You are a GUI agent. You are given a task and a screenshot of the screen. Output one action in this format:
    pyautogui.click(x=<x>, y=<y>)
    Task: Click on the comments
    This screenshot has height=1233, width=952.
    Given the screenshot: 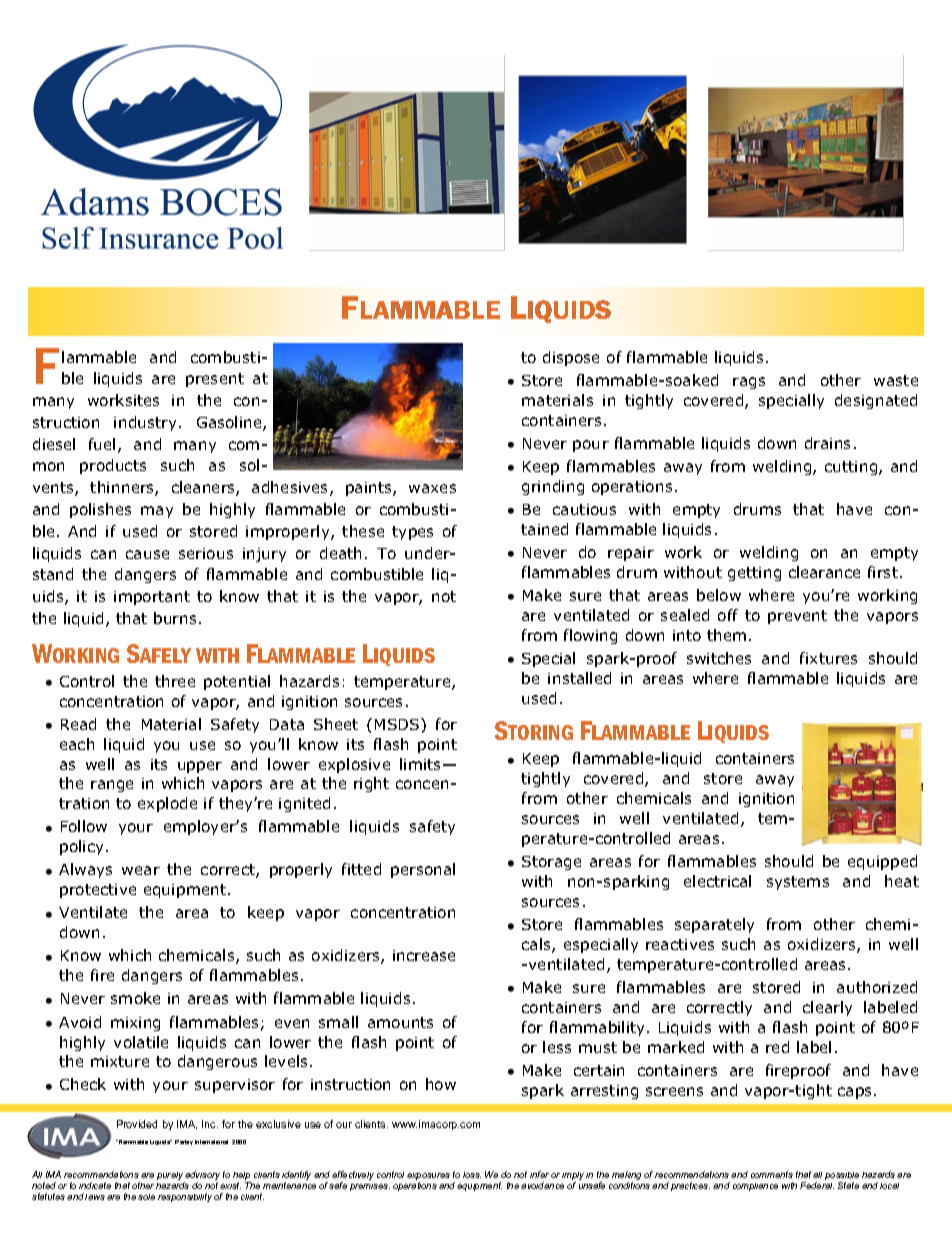 What is the action you would take?
    pyautogui.click(x=772, y=1174)
